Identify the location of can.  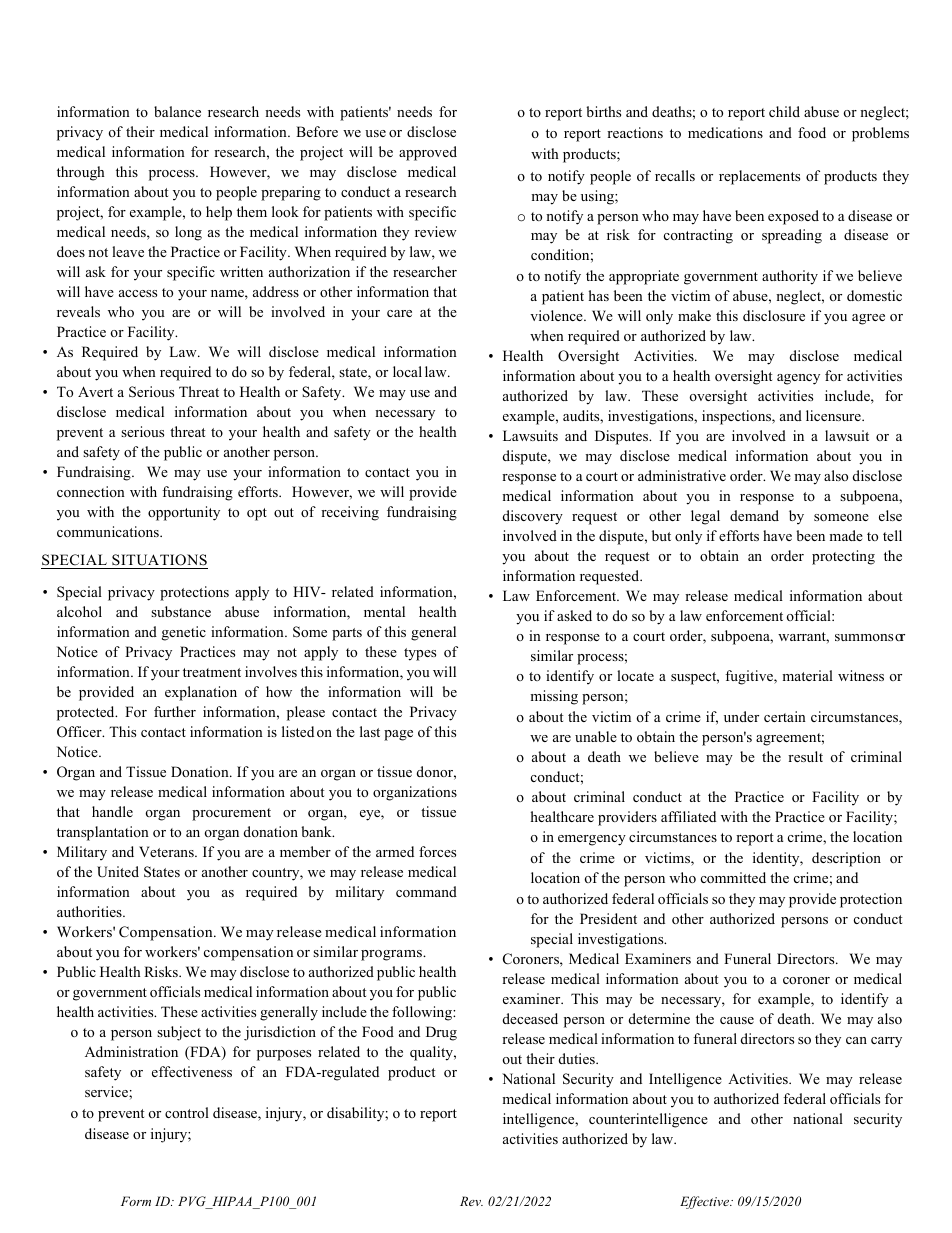
(856, 1040).
